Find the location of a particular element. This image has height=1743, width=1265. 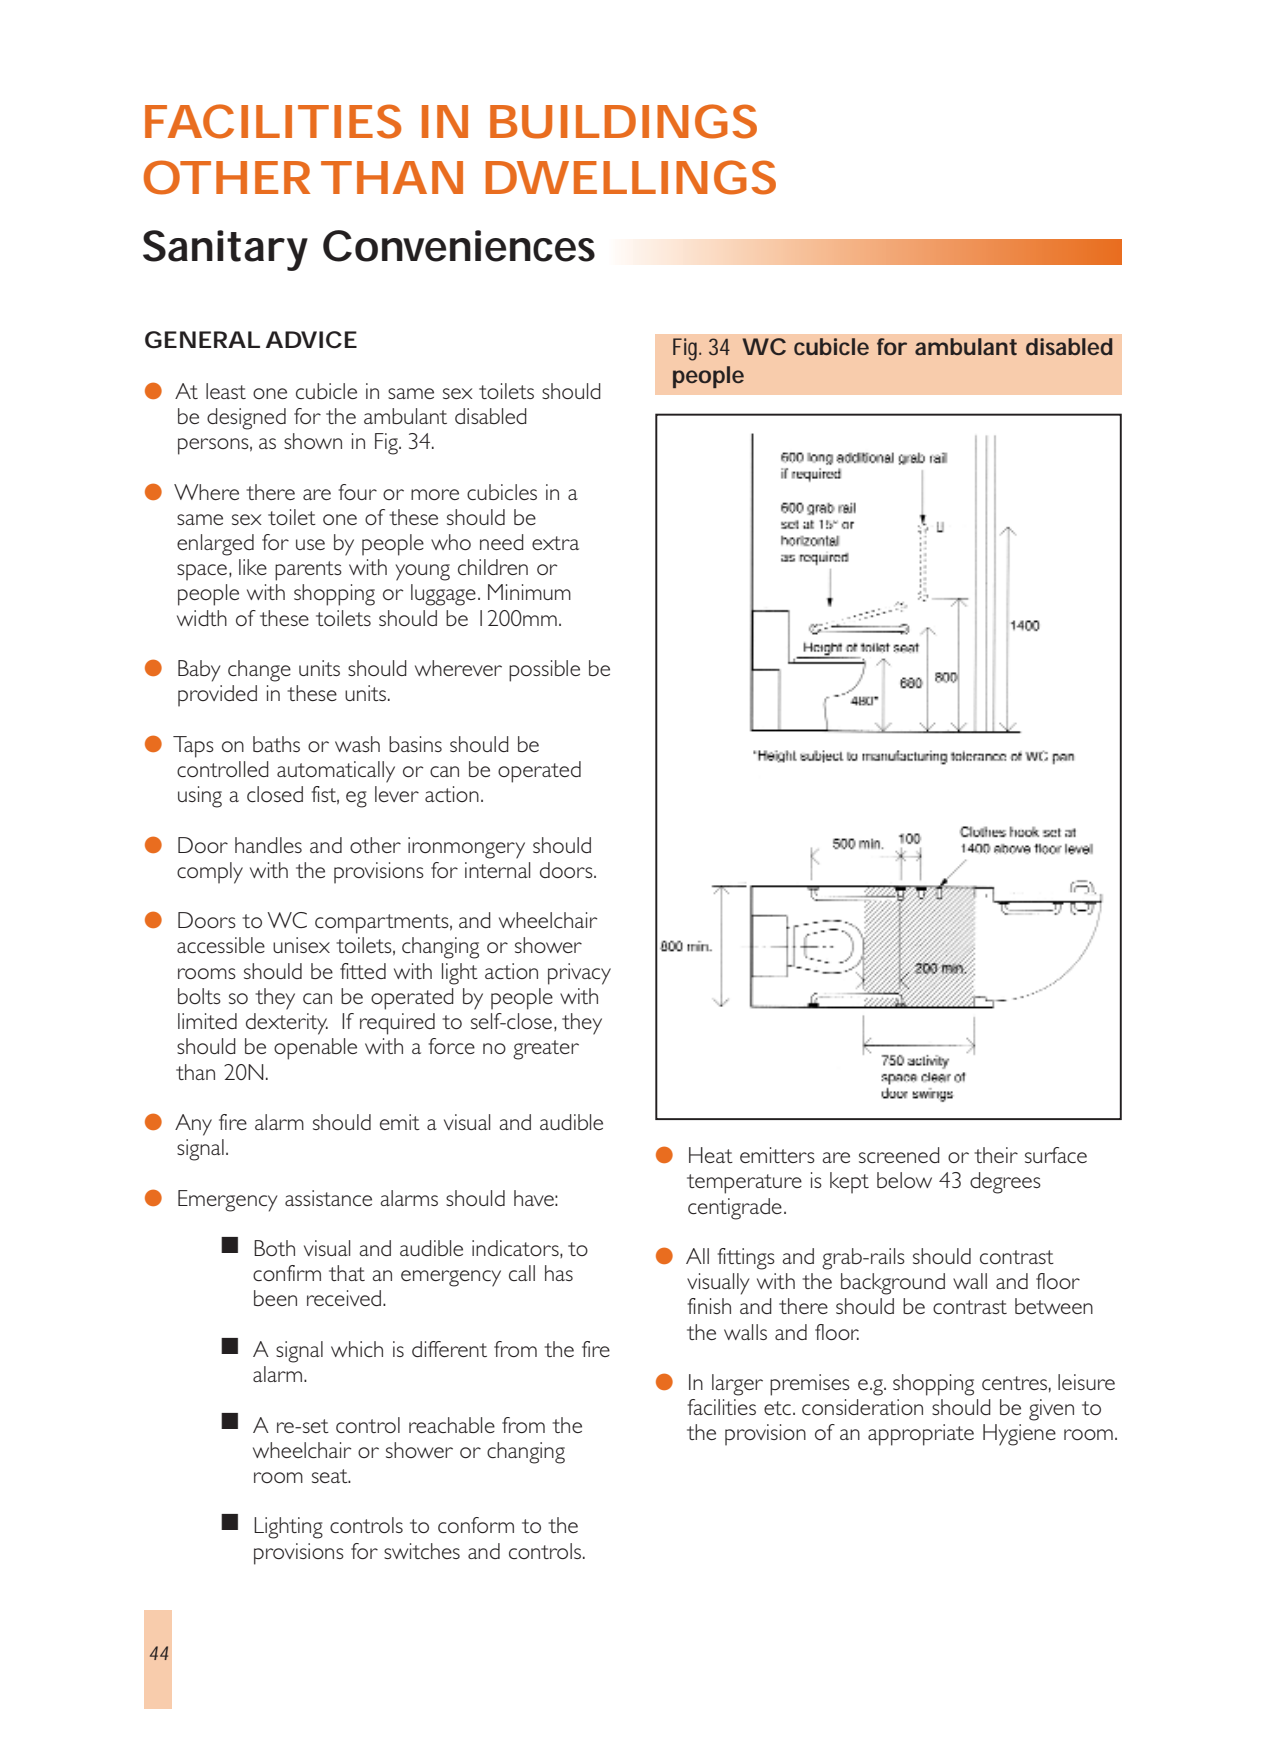

degrees is located at coordinates (1005, 1183).
